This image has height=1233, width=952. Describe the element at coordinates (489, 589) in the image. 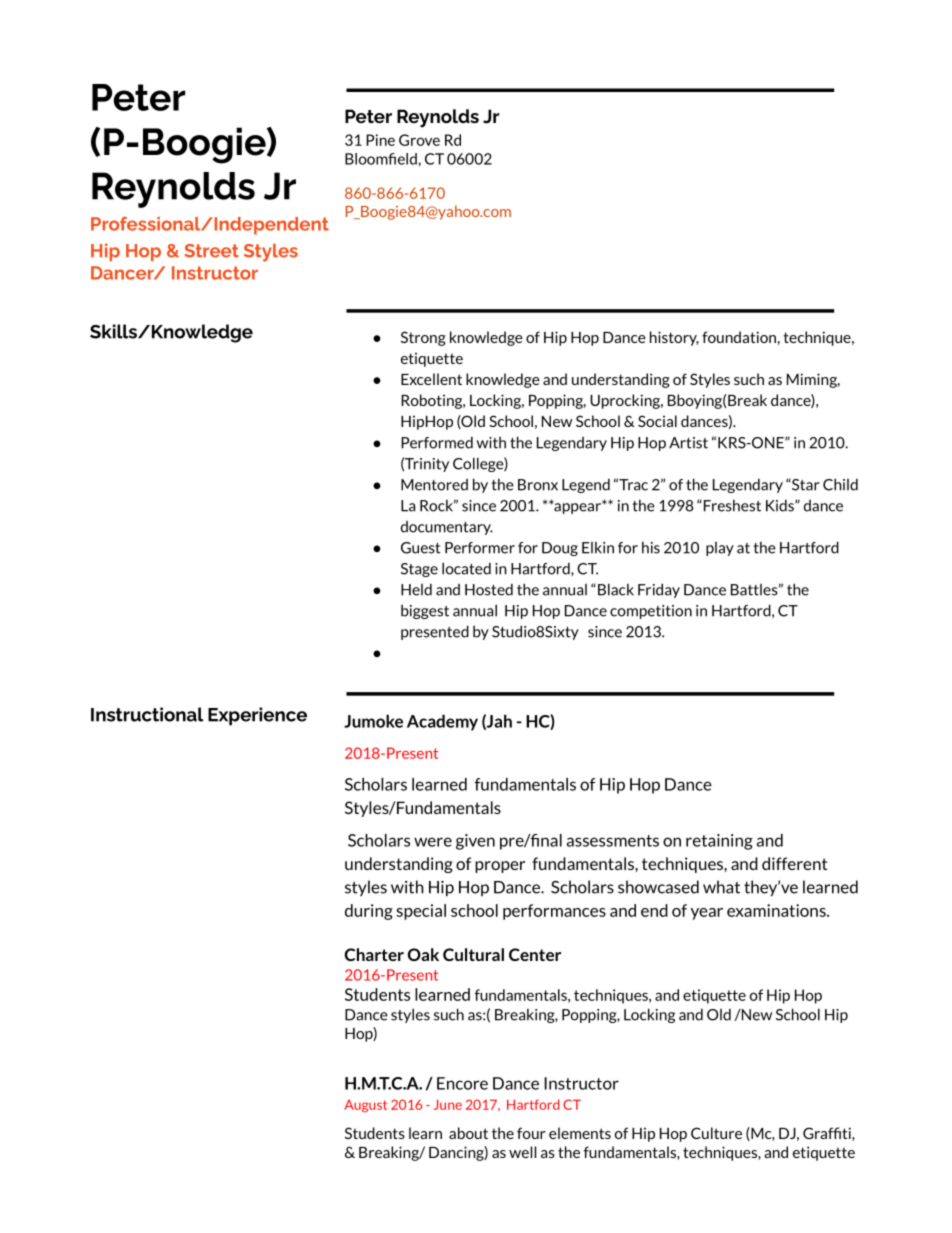

I see `Hosted` at that location.
